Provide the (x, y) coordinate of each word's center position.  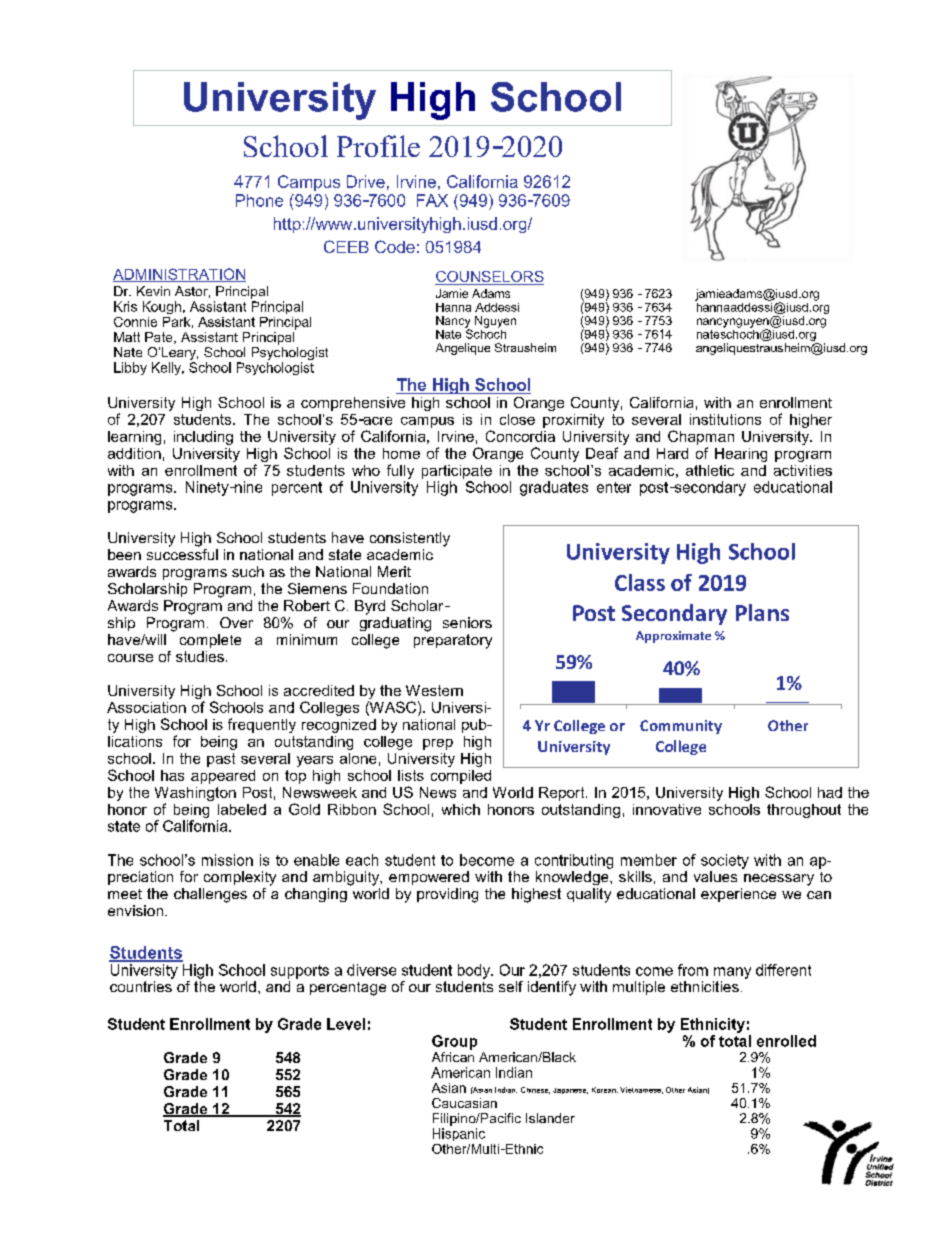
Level (346, 1024)
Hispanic (459, 1134)
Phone (259, 200)
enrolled (786, 1041)
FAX (432, 200)
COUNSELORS (489, 278)
